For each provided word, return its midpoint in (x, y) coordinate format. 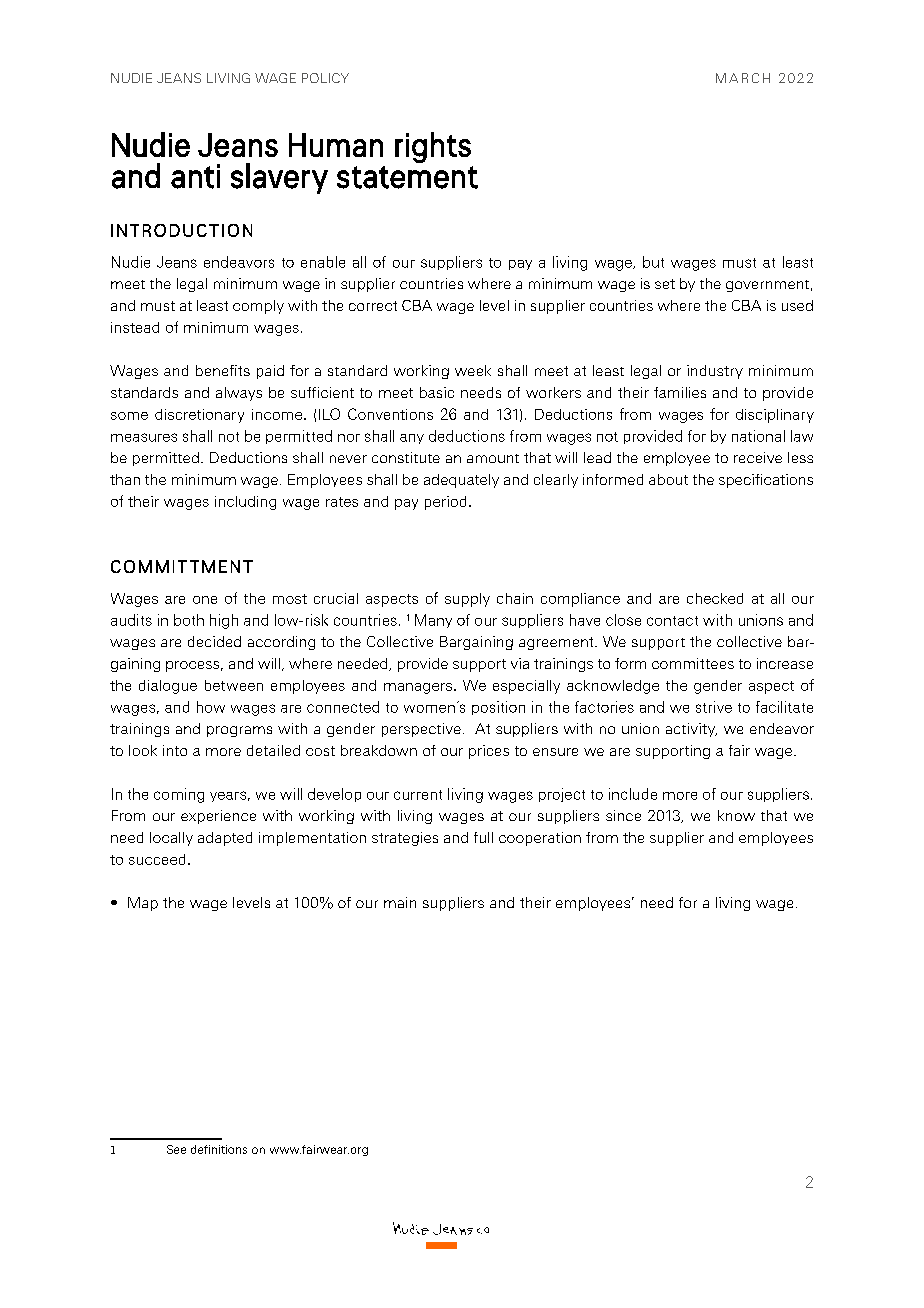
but (653, 262)
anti (195, 176)
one (205, 600)
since (623, 815)
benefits (223, 370)
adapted (225, 839)
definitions (219, 1149)
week (473, 370)
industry (715, 372)
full (483, 837)
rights (433, 147)
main (400, 902)
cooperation (540, 839)
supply (467, 600)
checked (715, 598)
